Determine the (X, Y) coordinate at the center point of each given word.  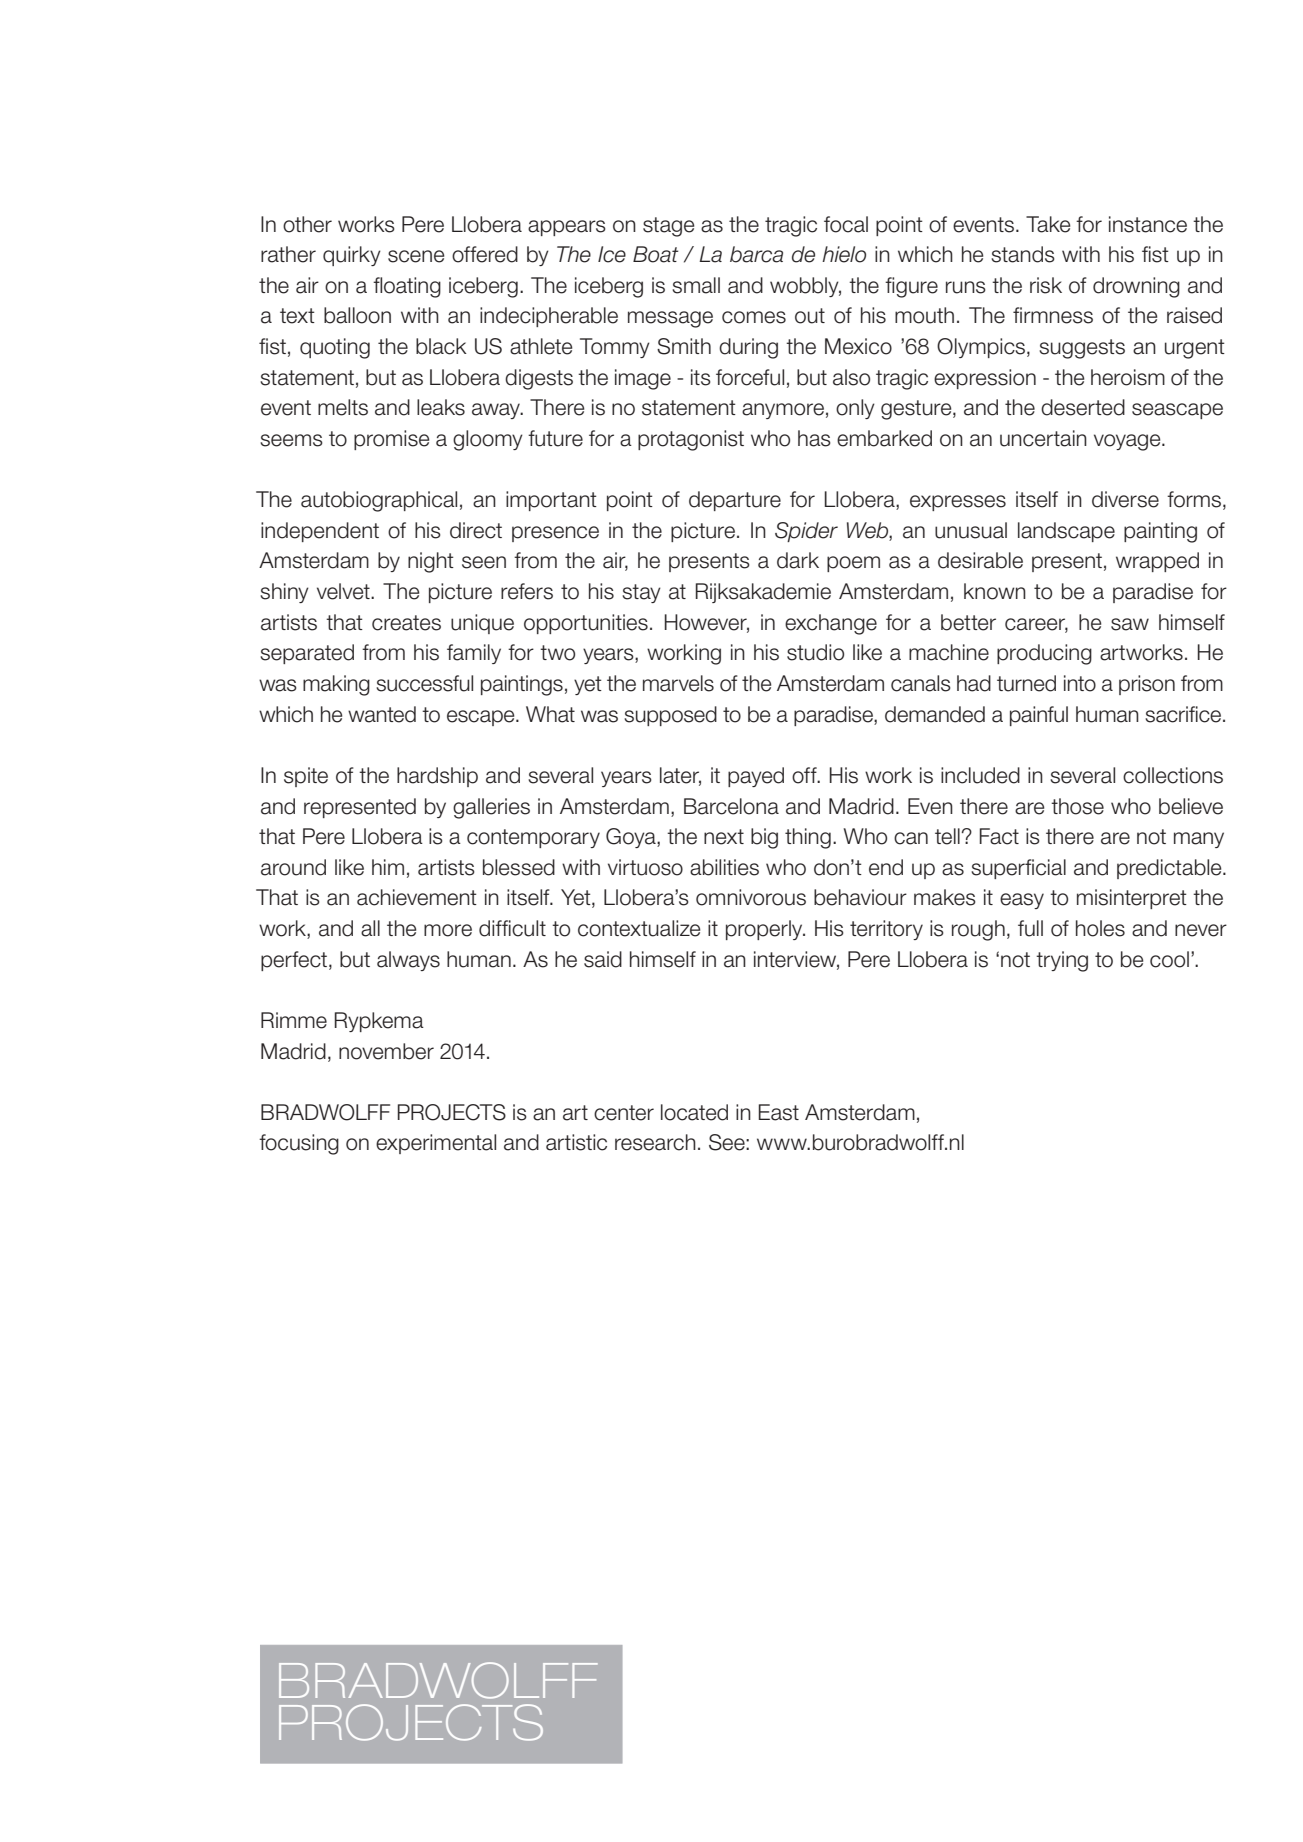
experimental (436, 1144)
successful (424, 683)
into (1080, 683)
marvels (678, 683)
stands (1023, 254)
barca (756, 254)
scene (416, 256)
